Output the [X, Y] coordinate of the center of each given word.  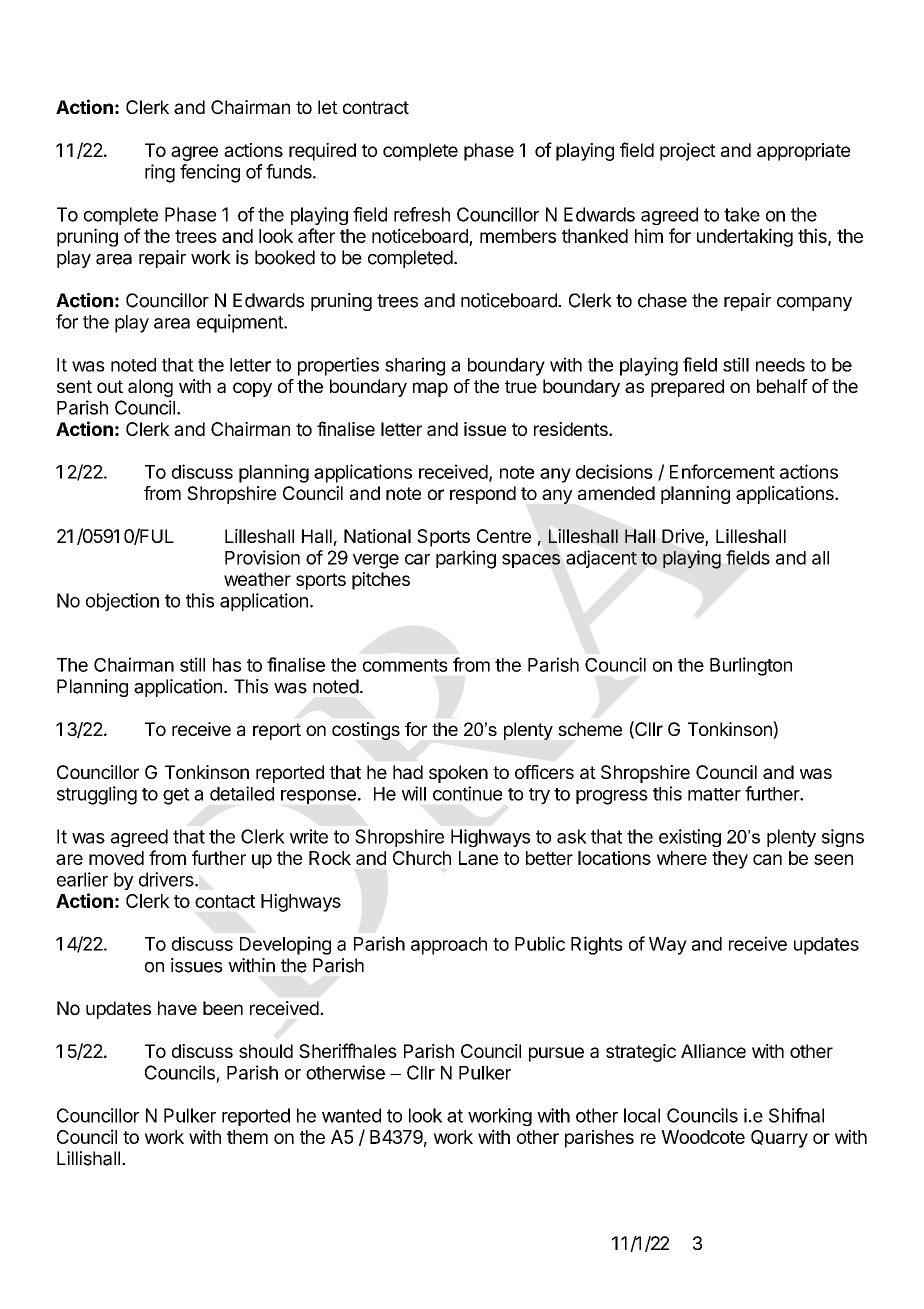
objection [122, 602]
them [247, 1137]
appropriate [803, 152]
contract [376, 107]
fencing [210, 173]
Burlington [751, 666]
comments [405, 665]
